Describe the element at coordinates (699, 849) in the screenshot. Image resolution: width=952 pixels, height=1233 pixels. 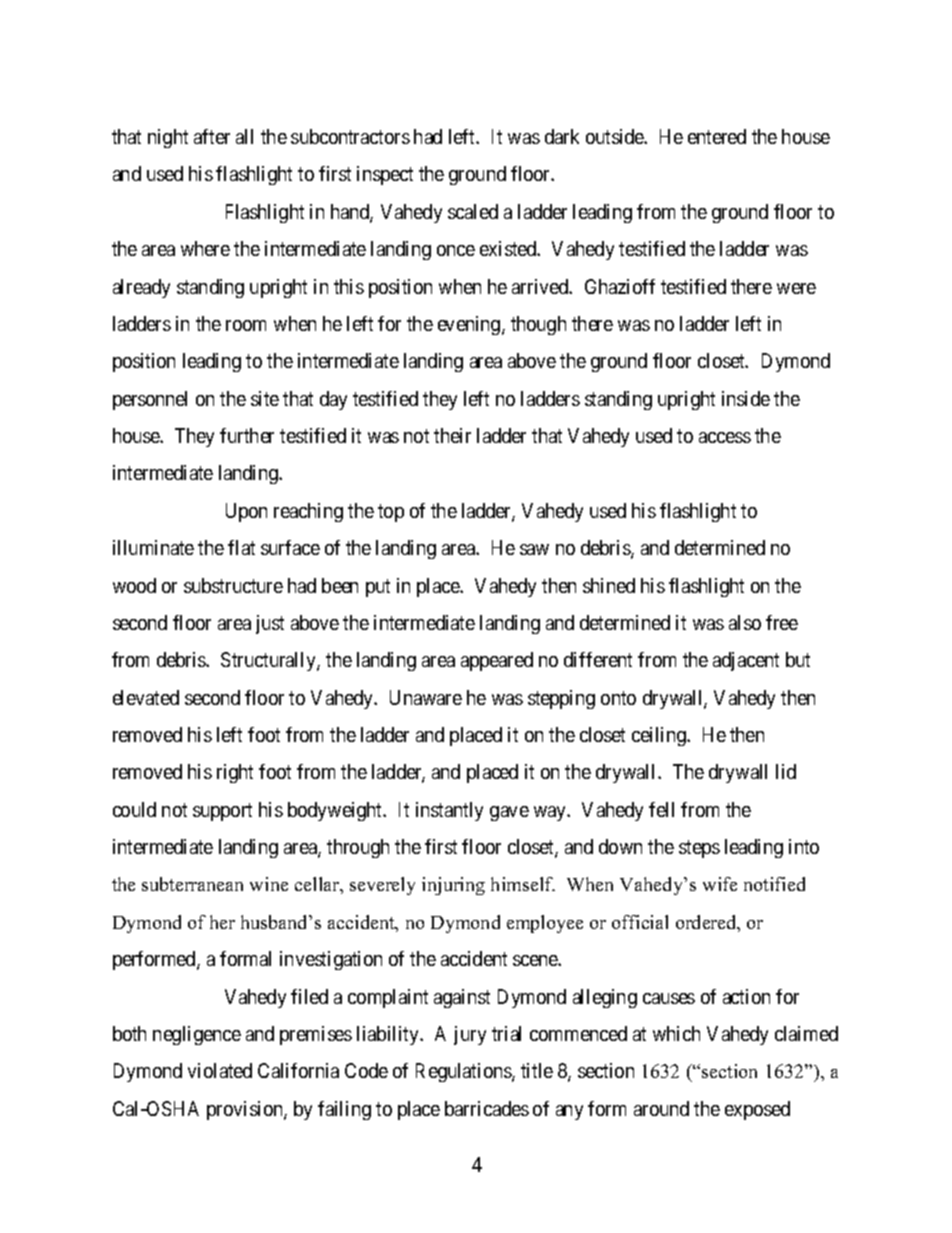
I see `steps` at that location.
